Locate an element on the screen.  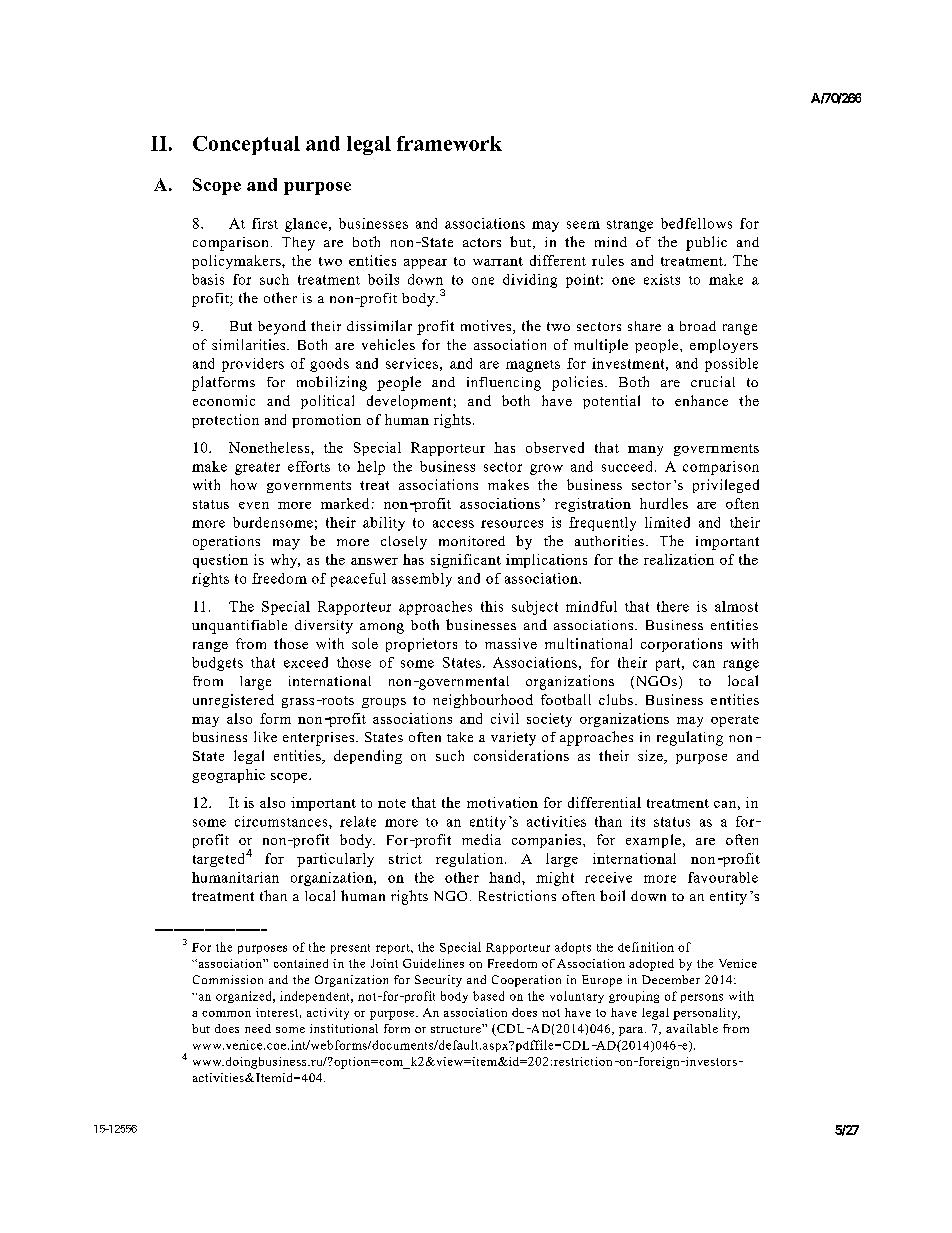
why is located at coordinates (285, 561).
